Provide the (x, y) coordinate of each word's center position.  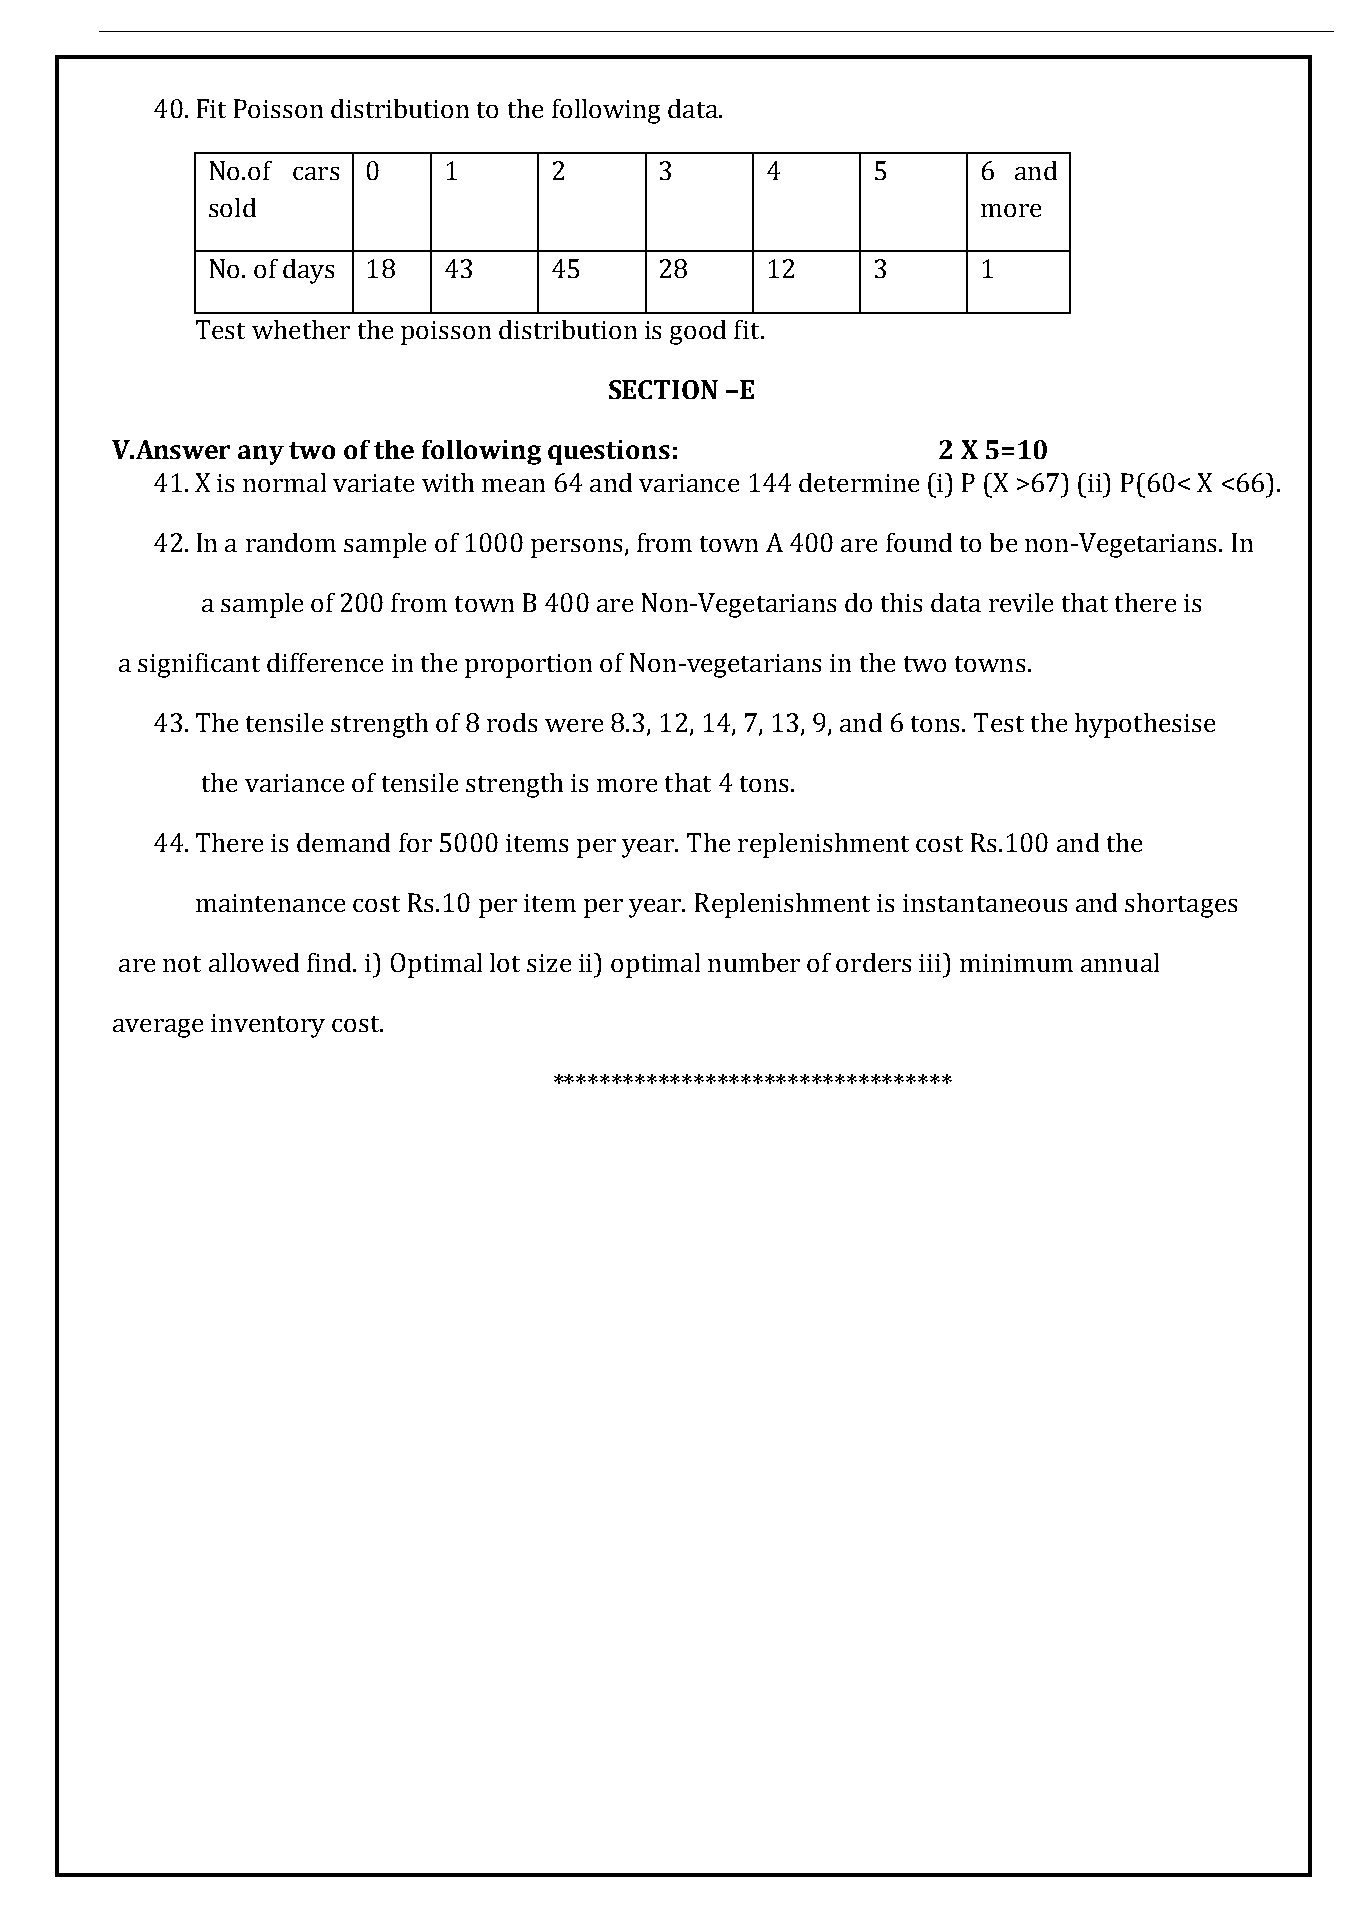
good (698, 332)
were (574, 725)
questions (609, 452)
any (261, 455)
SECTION (663, 389)
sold (232, 207)
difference (325, 662)
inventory (268, 1026)
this (901, 602)
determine (859, 482)
